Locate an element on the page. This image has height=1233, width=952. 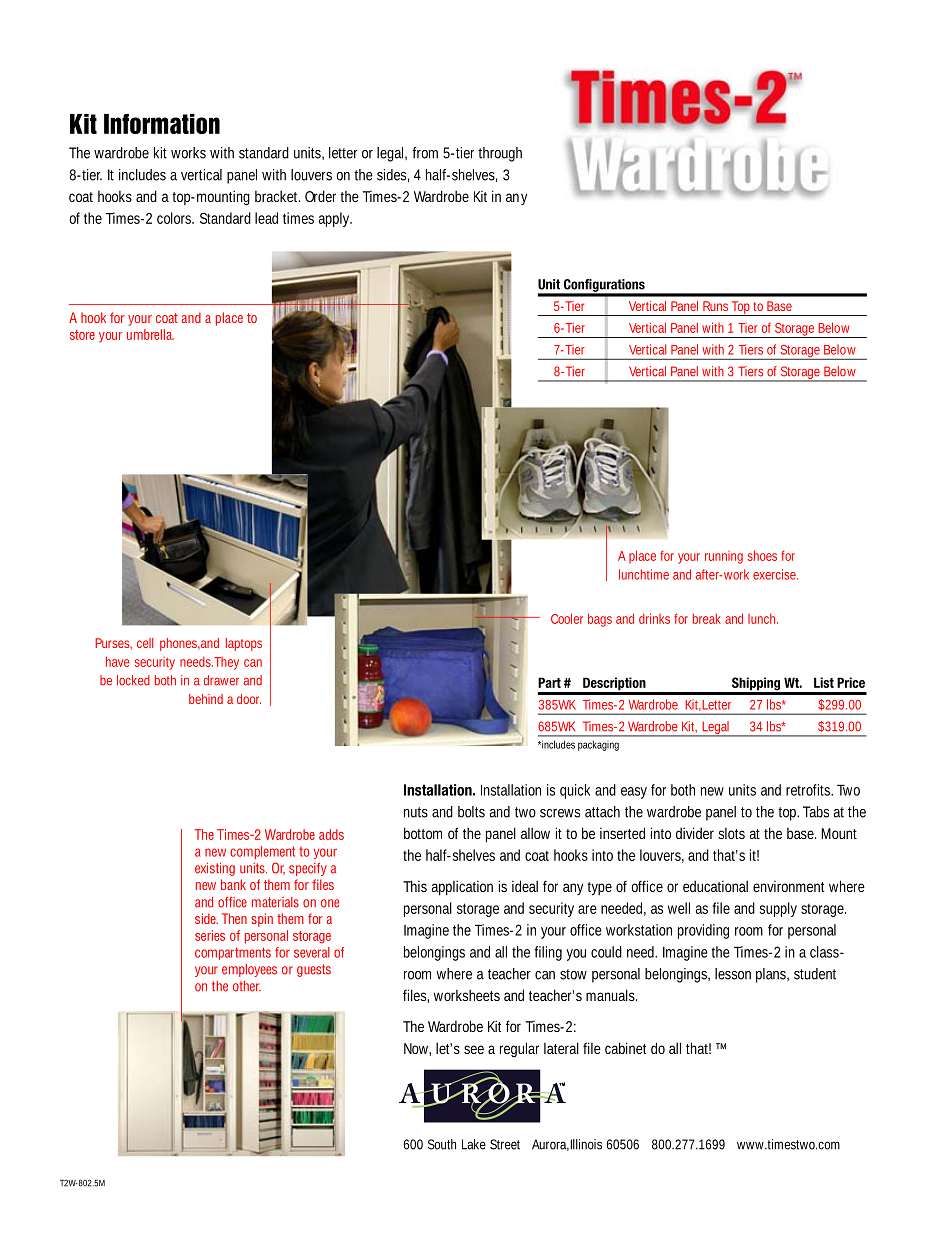
through is located at coordinates (500, 154).
